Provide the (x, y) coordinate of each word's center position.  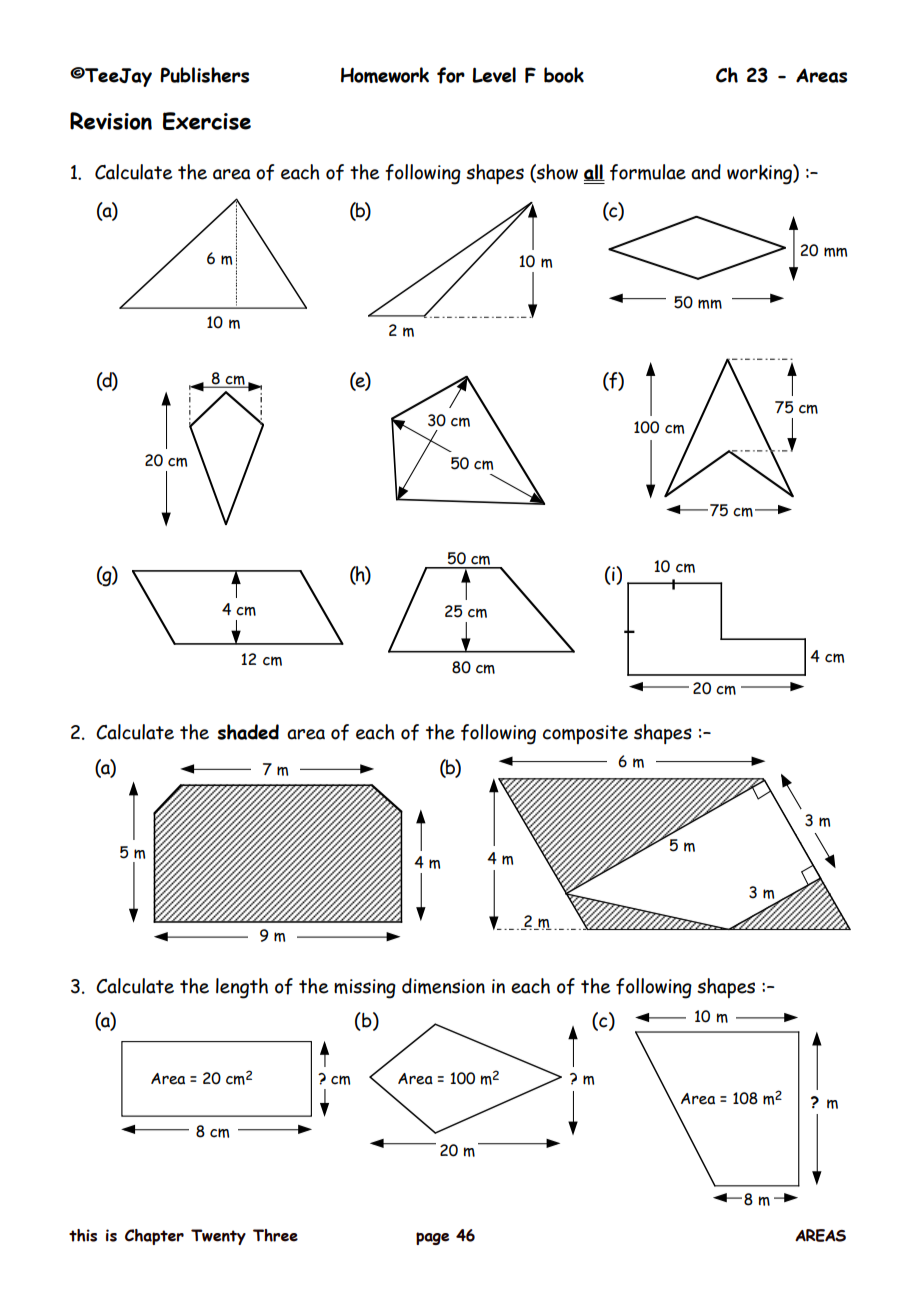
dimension (443, 986)
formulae (648, 172)
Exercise (207, 121)
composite (585, 734)
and (706, 172)
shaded (248, 732)
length (242, 988)
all (594, 172)
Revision (111, 121)
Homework (385, 75)
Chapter (154, 1237)
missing (365, 989)
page (432, 1238)
